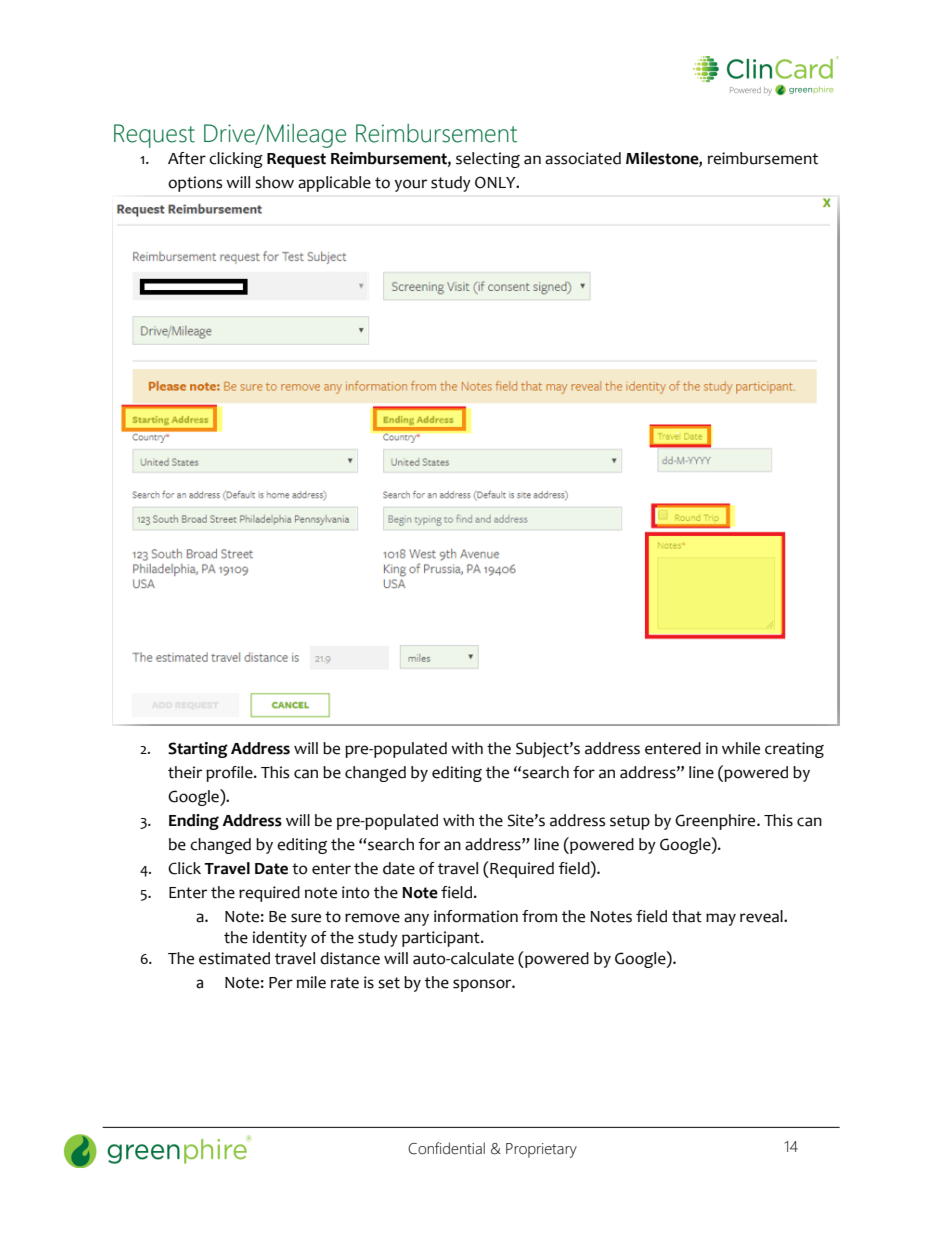 The height and width of the screenshot is (1233, 952). I want to click on Starting, so click(198, 750).
